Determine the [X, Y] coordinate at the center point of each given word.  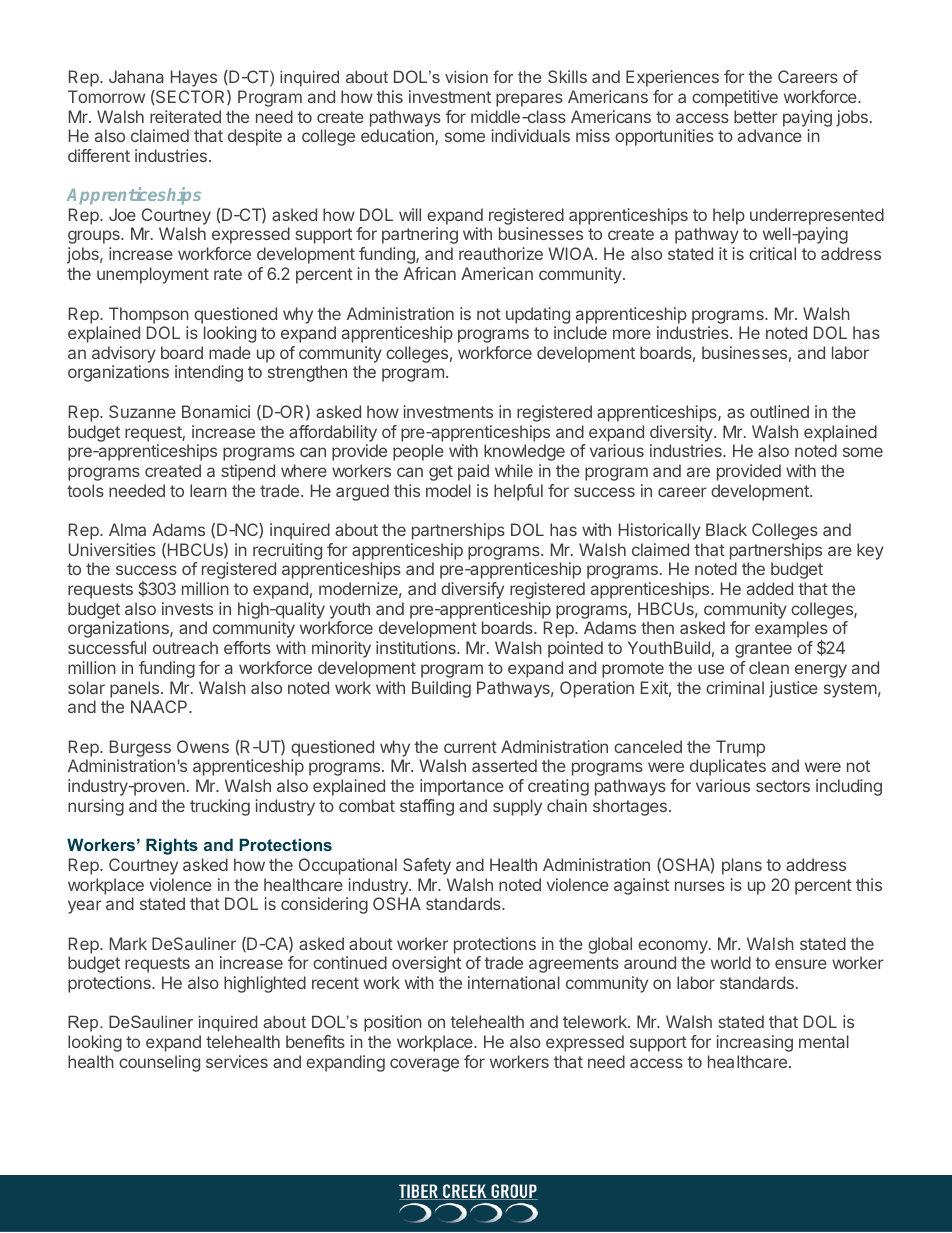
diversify [472, 590]
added [770, 588]
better [756, 116]
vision [466, 76]
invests [187, 608]
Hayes [194, 78]
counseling [159, 1063]
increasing [754, 1043]
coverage [424, 1065]
